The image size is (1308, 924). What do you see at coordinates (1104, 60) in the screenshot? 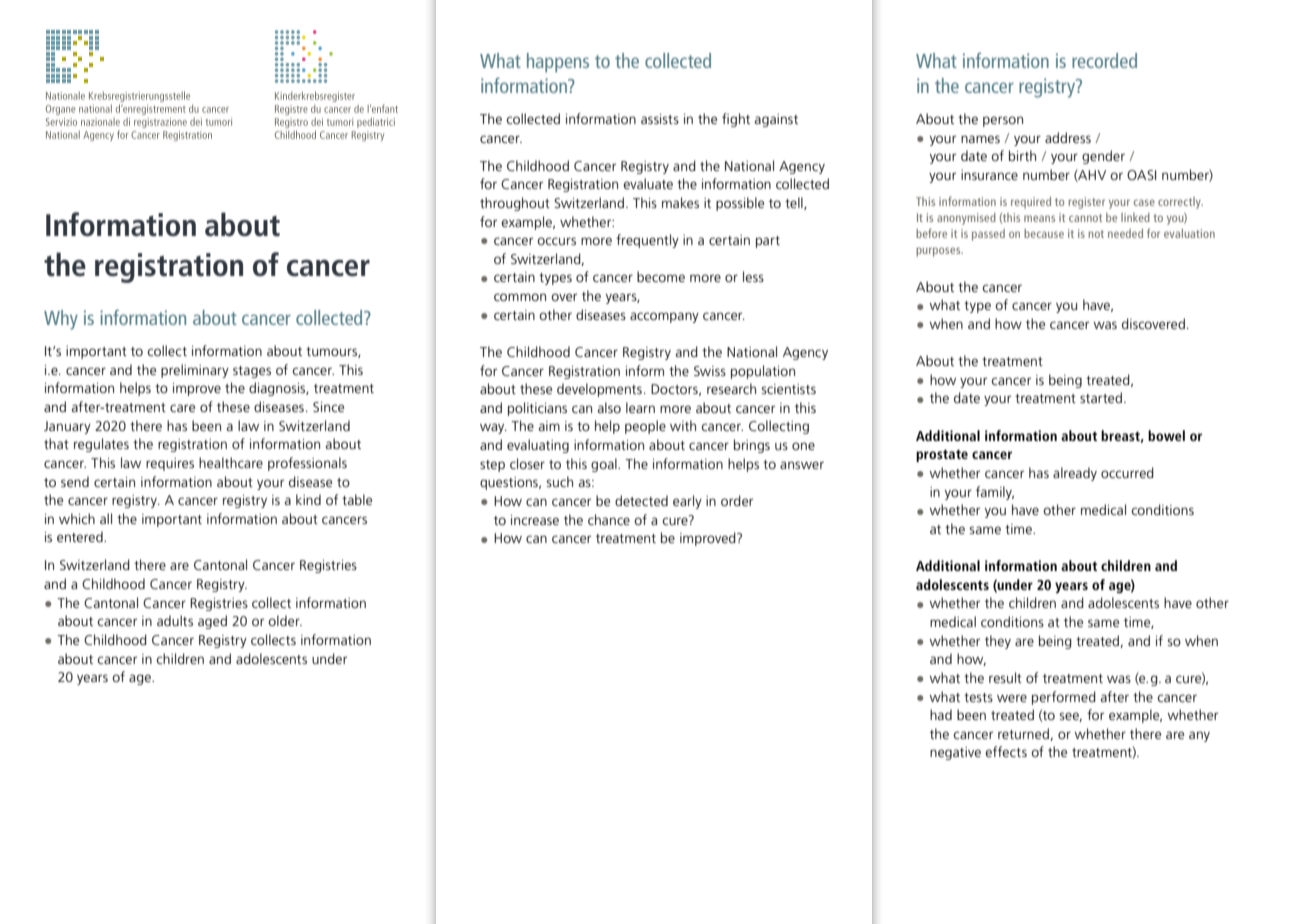
I see `recorded` at bounding box center [1104, 60].
